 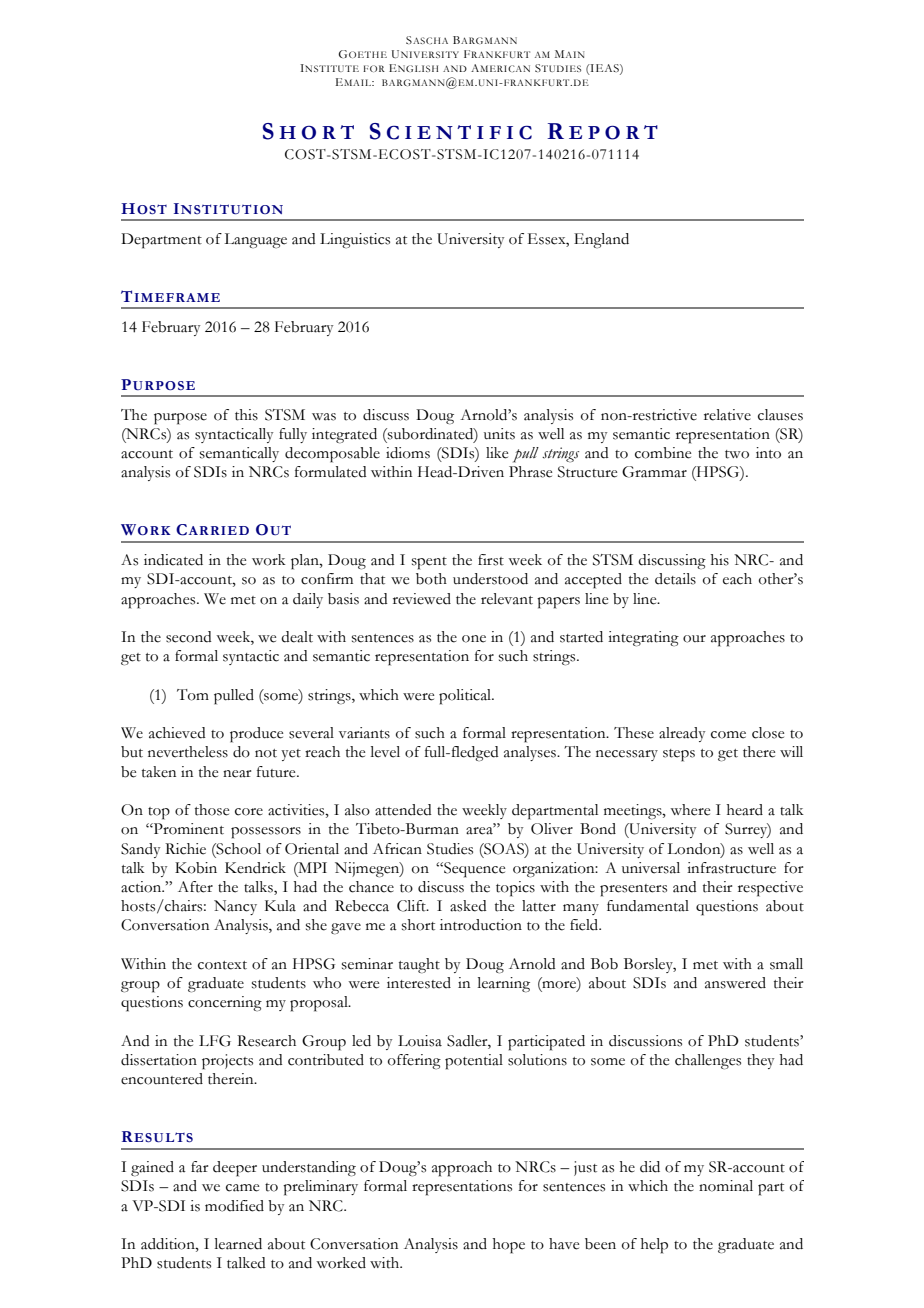 What do you see at coordinates (355, 240) in the page?
I see `Linguistics` at bounding box center [355, 240].
